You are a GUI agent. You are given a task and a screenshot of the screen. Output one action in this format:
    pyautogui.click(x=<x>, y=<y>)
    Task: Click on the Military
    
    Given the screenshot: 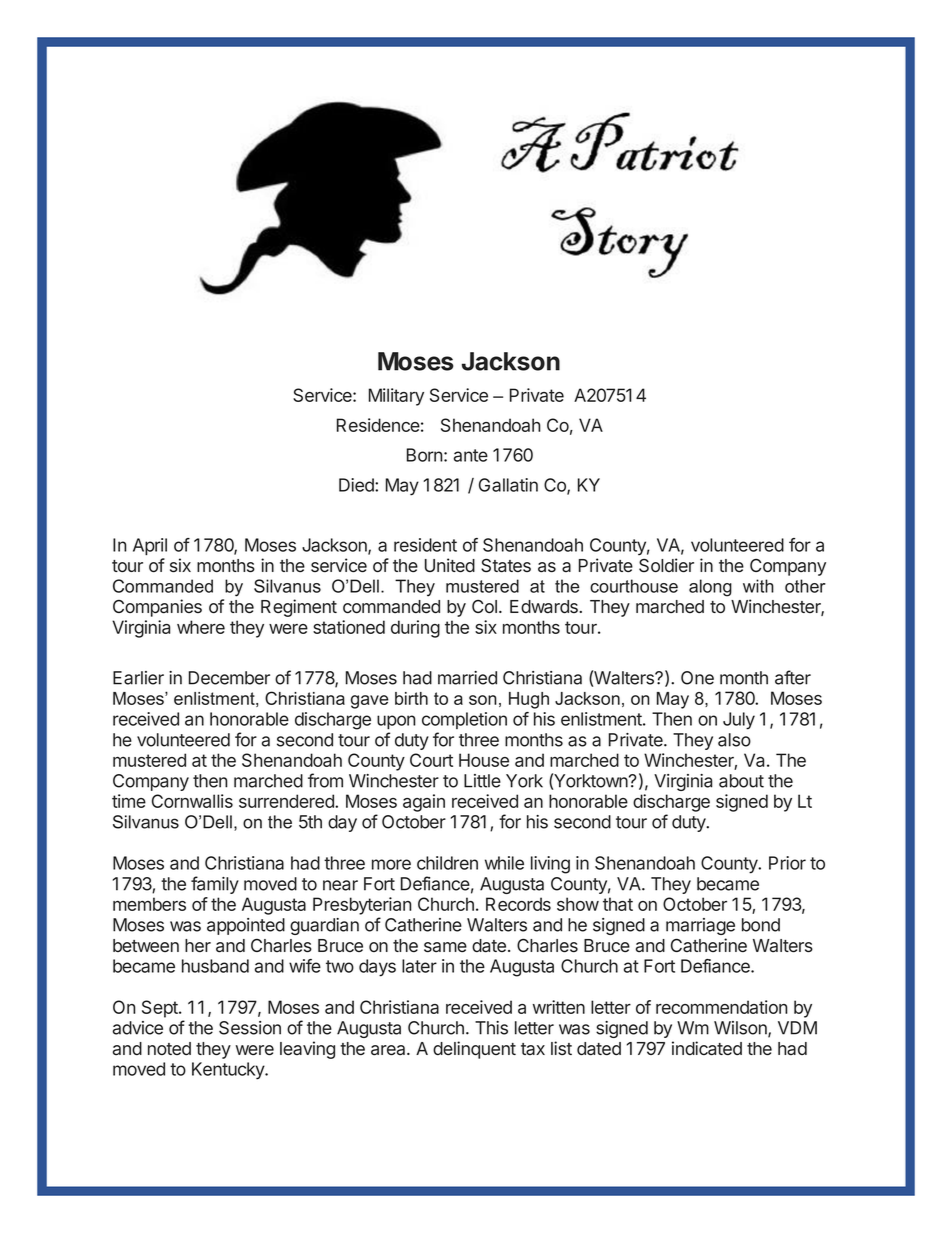 What is the action you would take?
    pyautogui.click(x=396, y=397)
